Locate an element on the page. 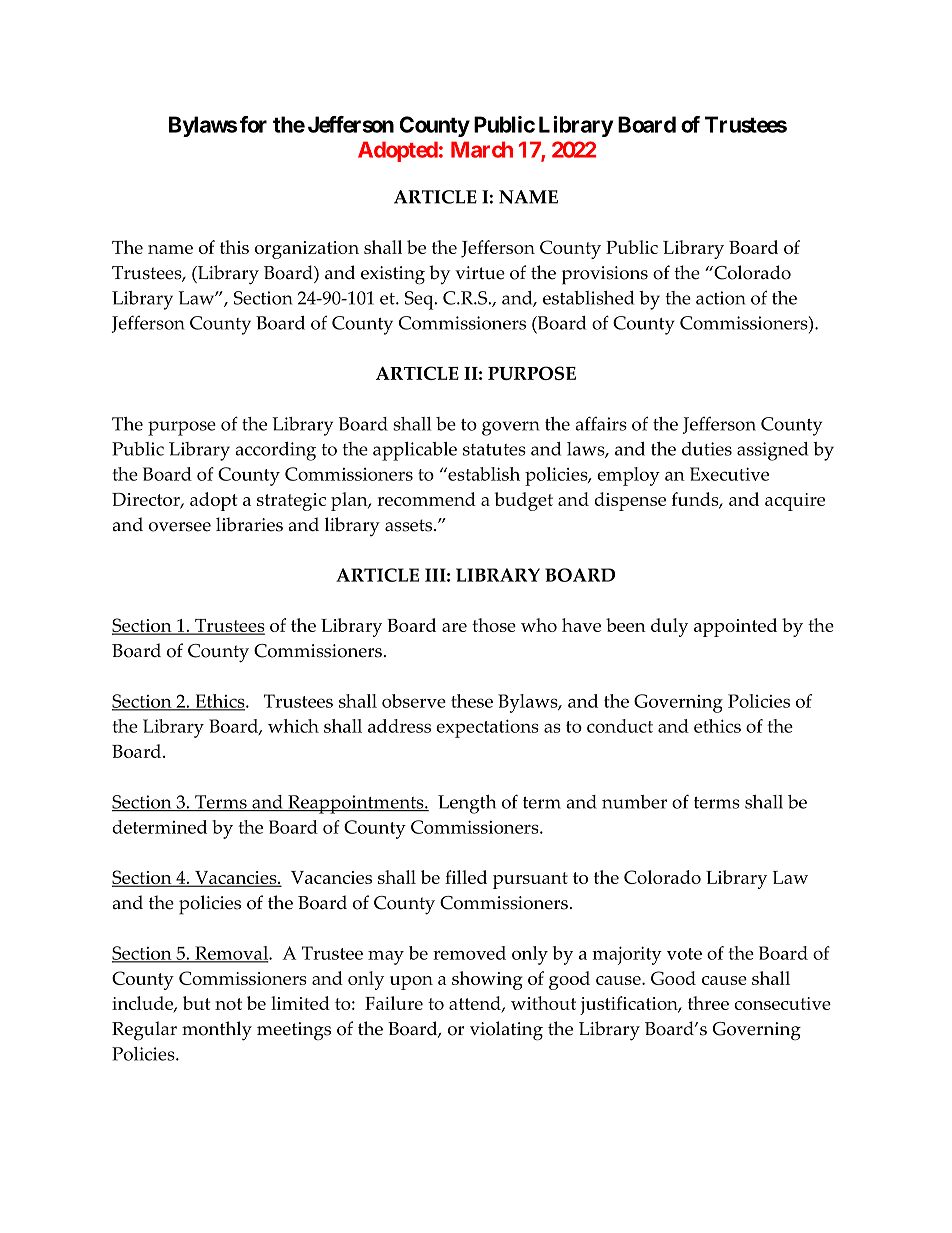 The width and height of the document is (952, 1233). Length is located at coordinates (467, 804).
